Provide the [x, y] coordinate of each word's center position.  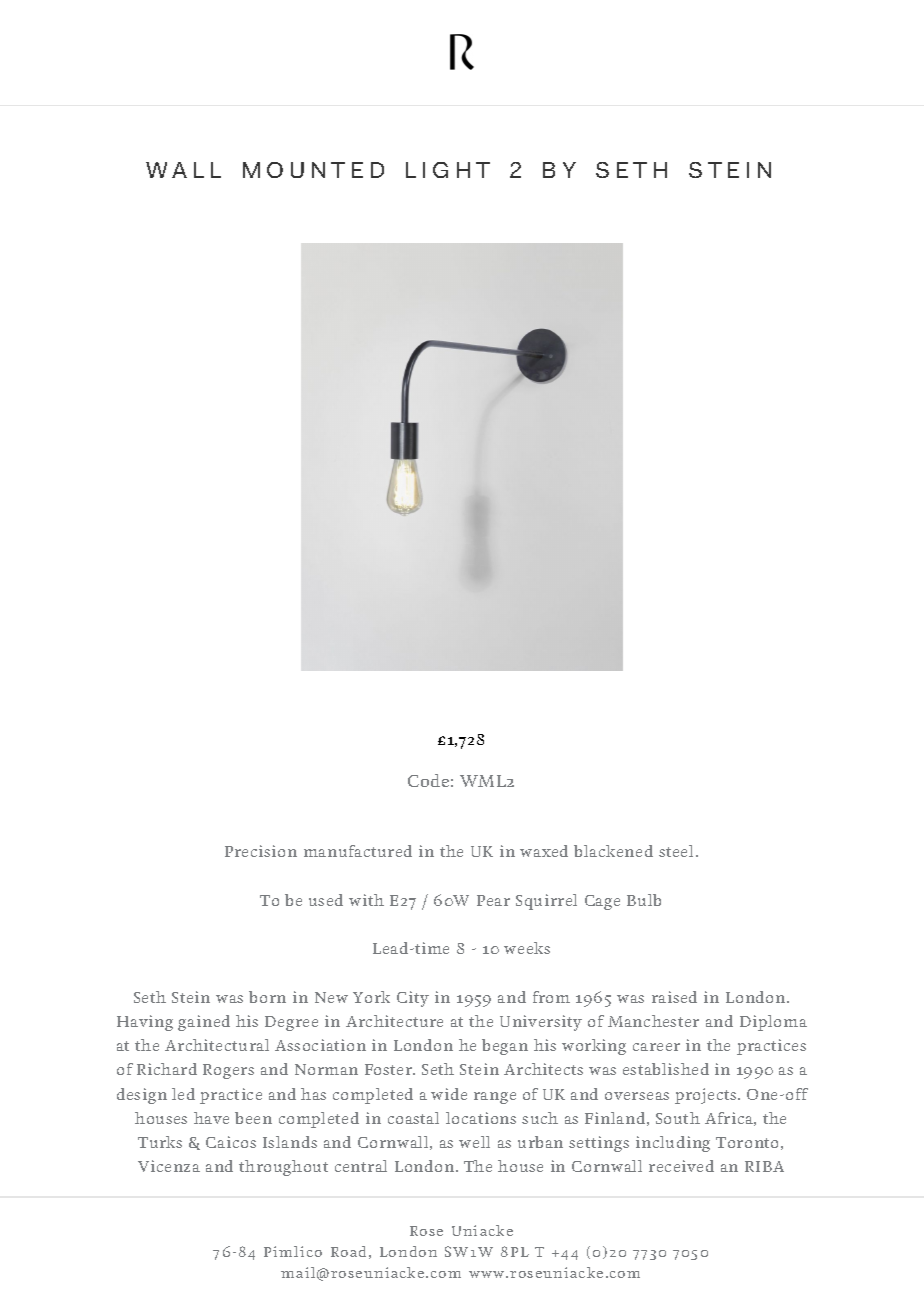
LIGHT [448, 170]
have [211, 1118]
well [474, 1142]
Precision [261, 851]
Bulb [644, 900]
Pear [493, 900]
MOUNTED [313, 170]
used [326, 900]
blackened [613, 851]
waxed [544, 851]
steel [678, 851]
